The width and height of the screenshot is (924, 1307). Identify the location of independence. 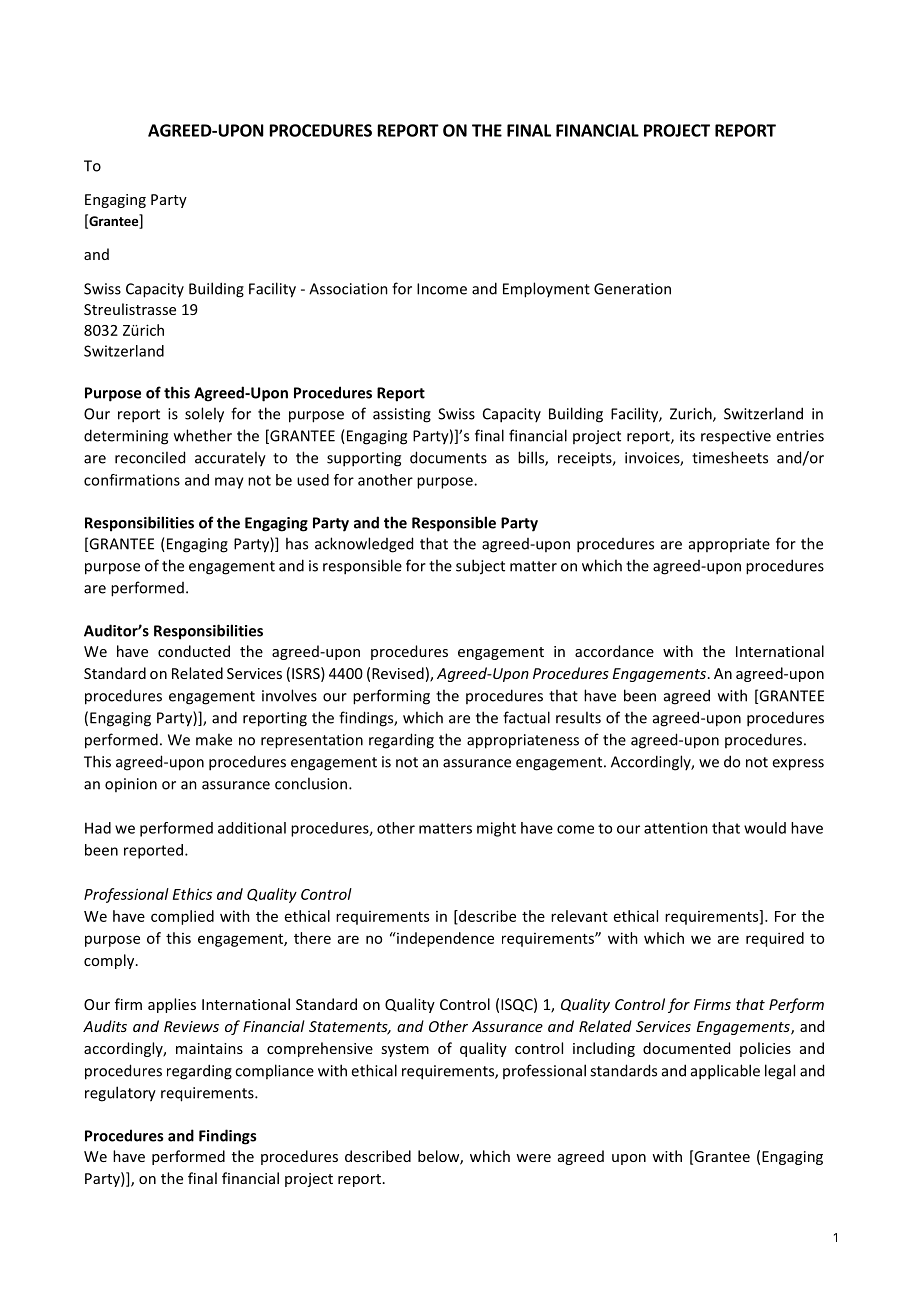
(444, 939).
